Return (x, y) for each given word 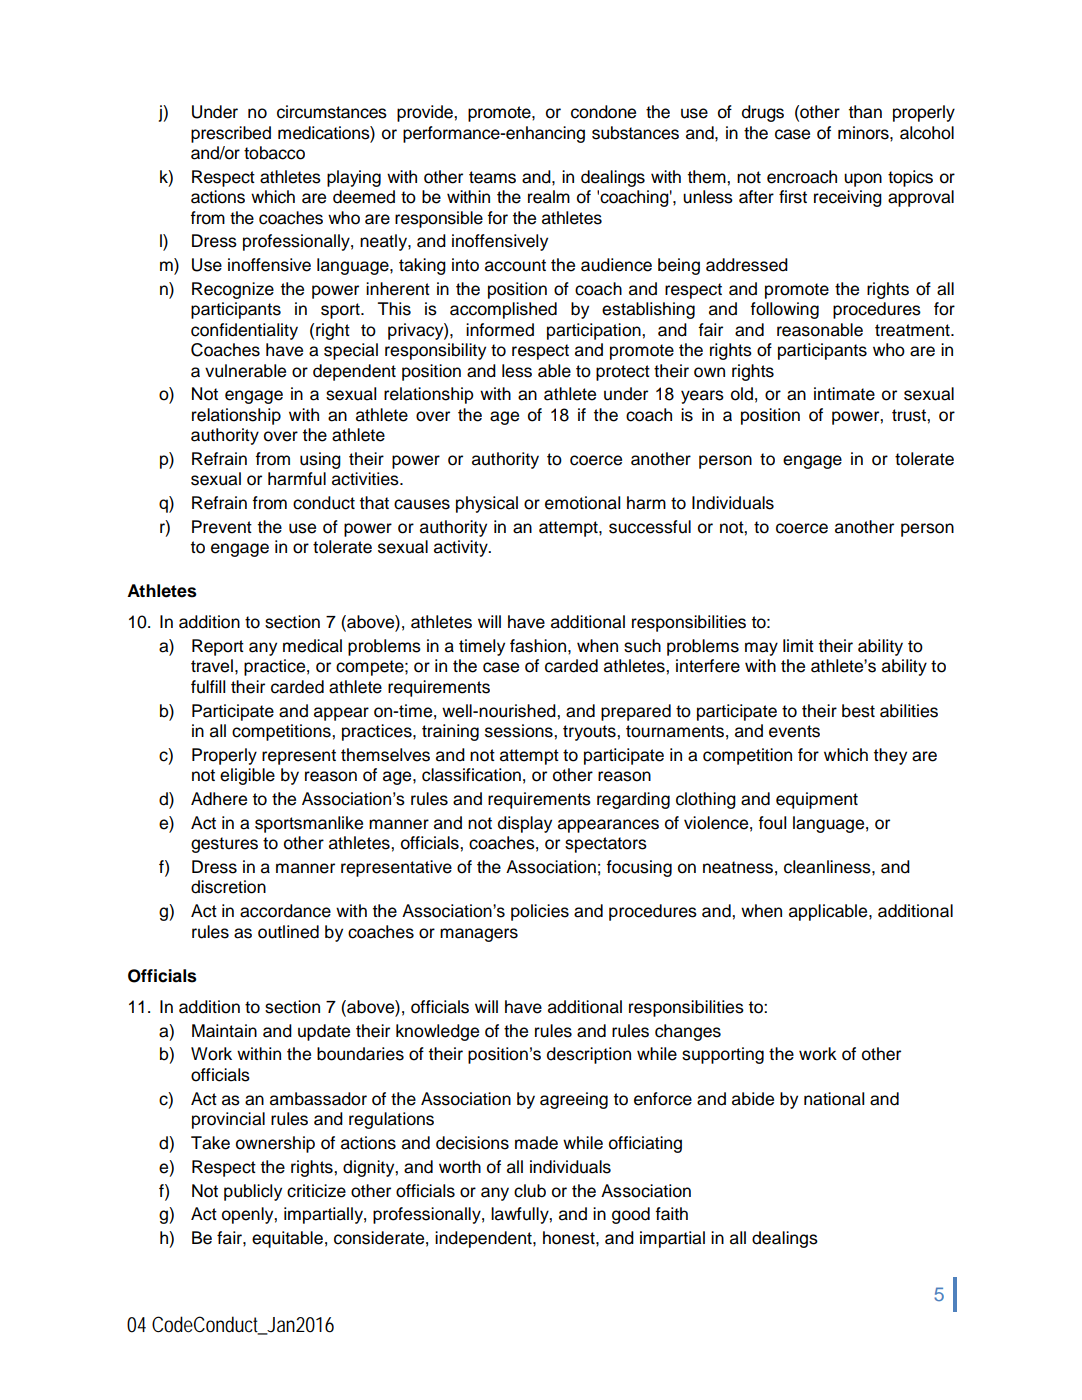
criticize (316, 1191)
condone (603, 112)
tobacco (274, 153)
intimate (844, 394)
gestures (224, 845)
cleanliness (828, 867)
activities (366, 479)
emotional (582, 503)
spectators (606, 845)
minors (864, 133)
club (530, 1191)
